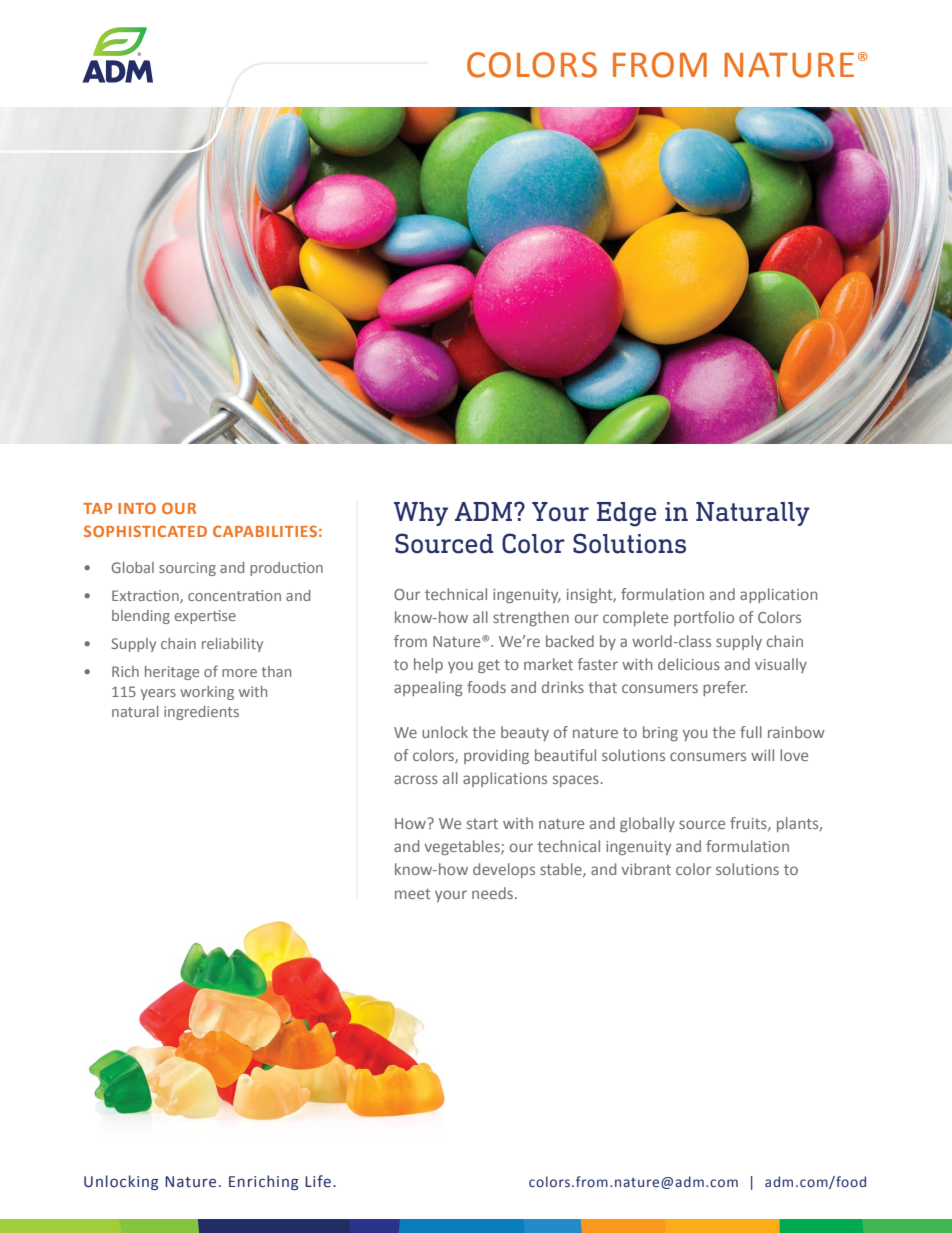 The image size is (952, 1233). I want to click on meet, so click(412, 893).
